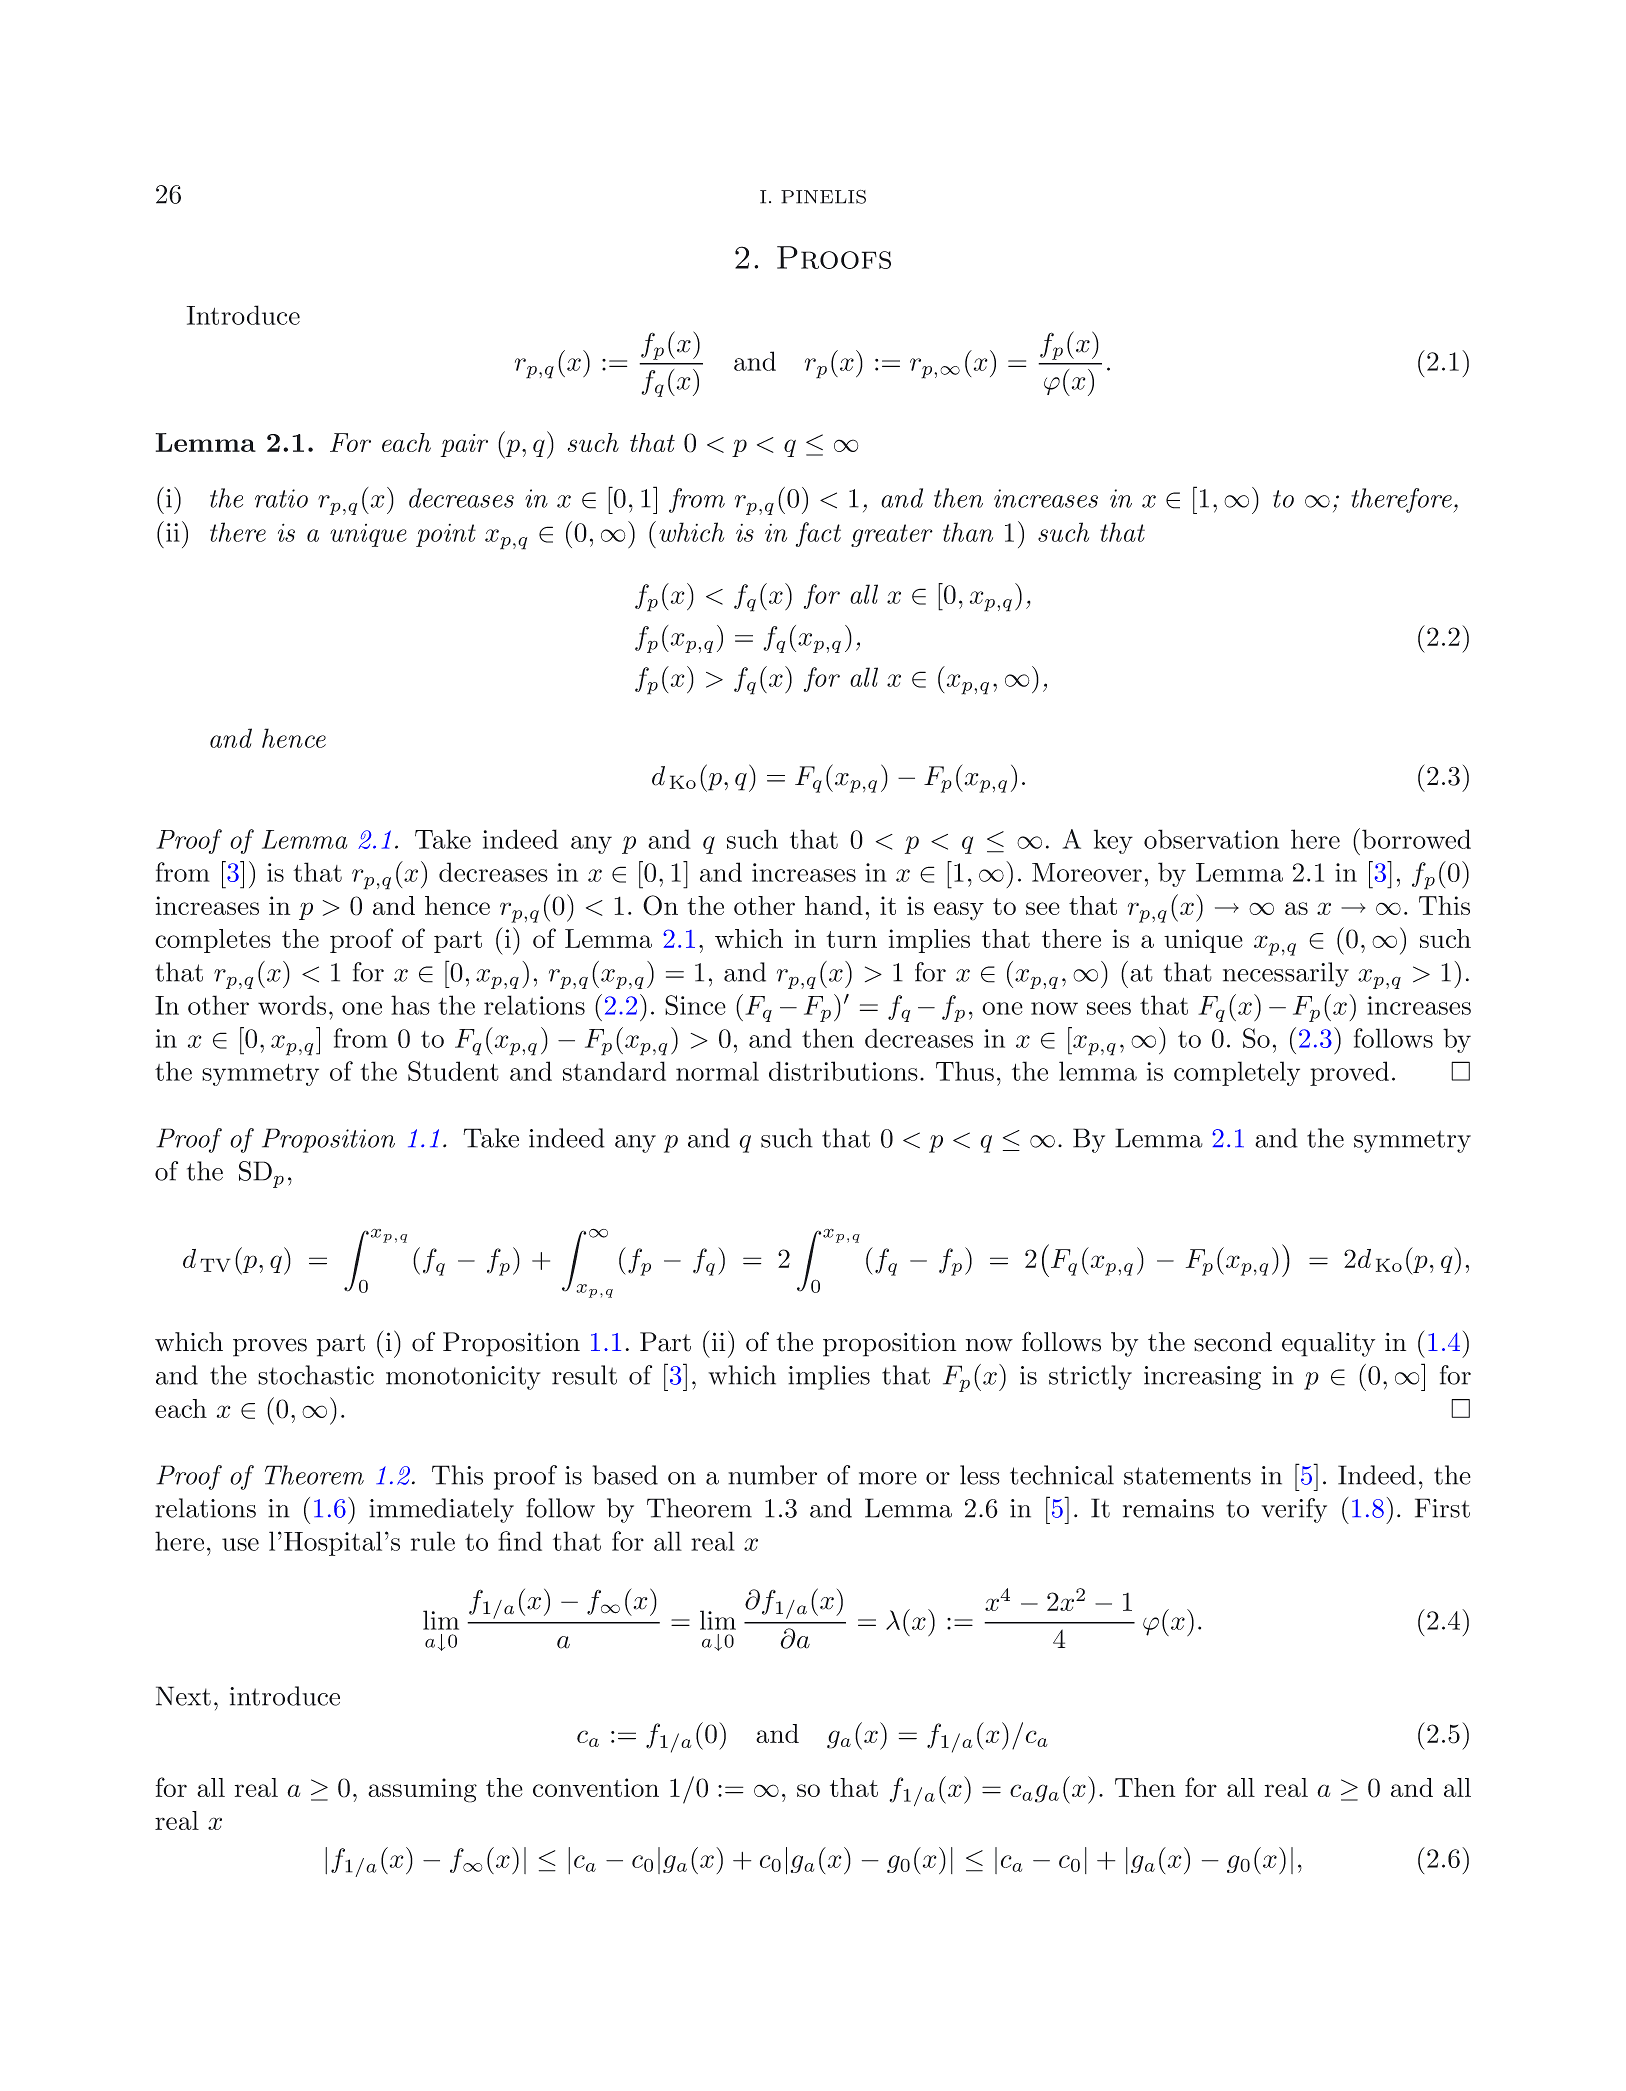 This screenshot has width=1626, height=2091. I want to click on hand, so click(834, 905).
